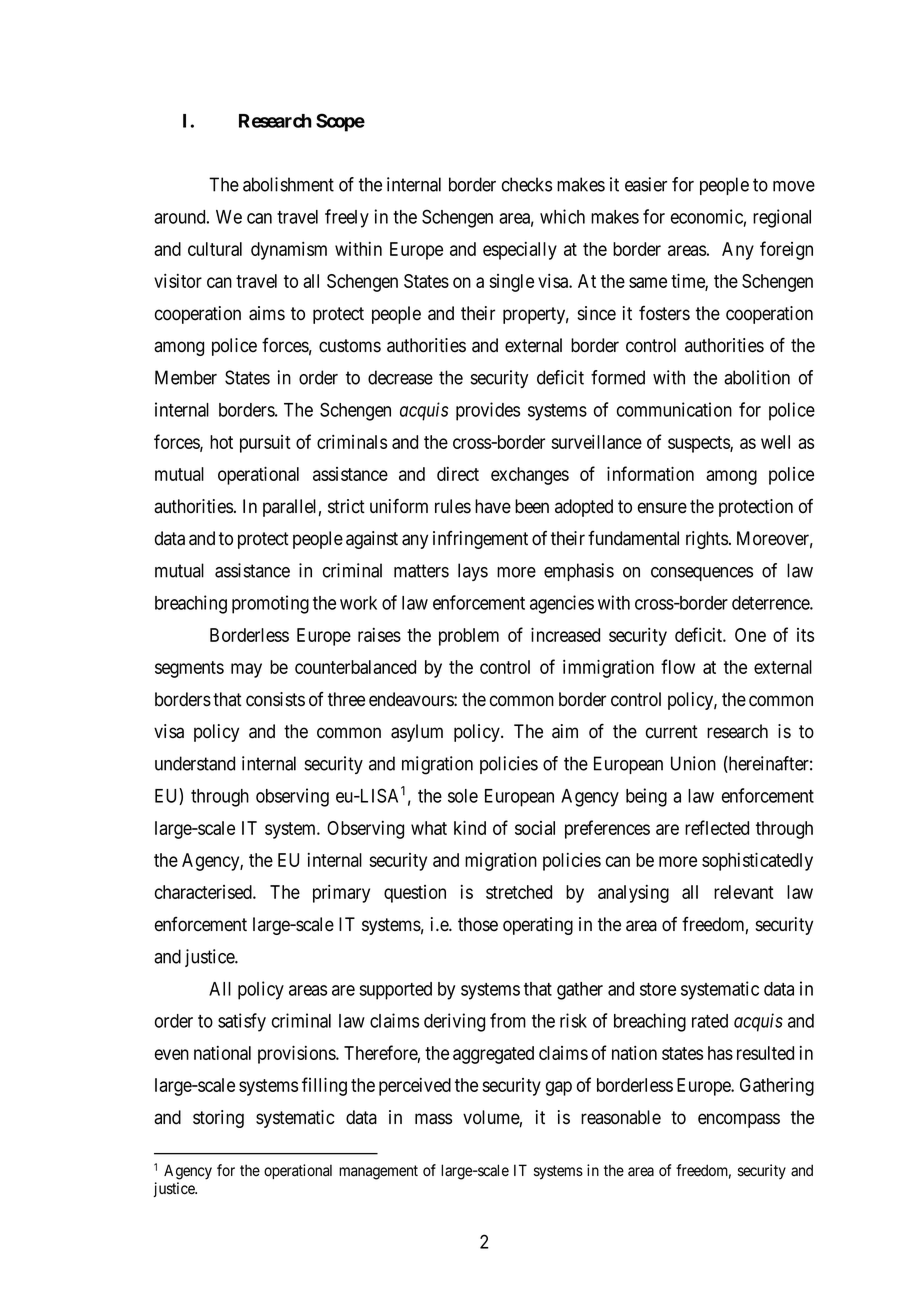 The width and height of the screenshot is (924, 1308). What do you see at coordinates (186, 377) in the screenshot?
I see `Member` at bounding box center [186, 377].
